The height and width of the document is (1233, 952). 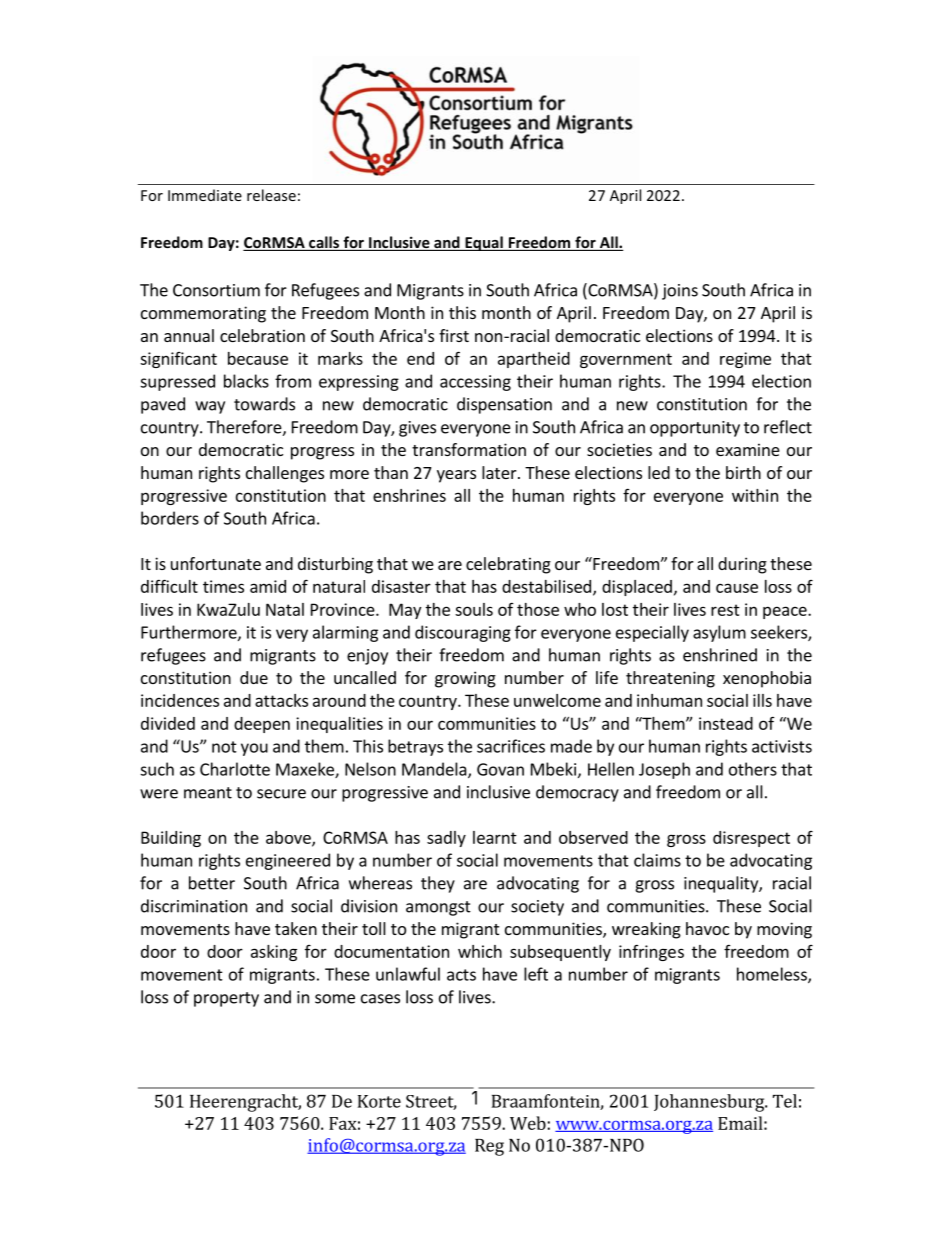 What do you see at coordinates (205, 195) in the document?
I see `Immediate` at bounding box center [205, 195].
